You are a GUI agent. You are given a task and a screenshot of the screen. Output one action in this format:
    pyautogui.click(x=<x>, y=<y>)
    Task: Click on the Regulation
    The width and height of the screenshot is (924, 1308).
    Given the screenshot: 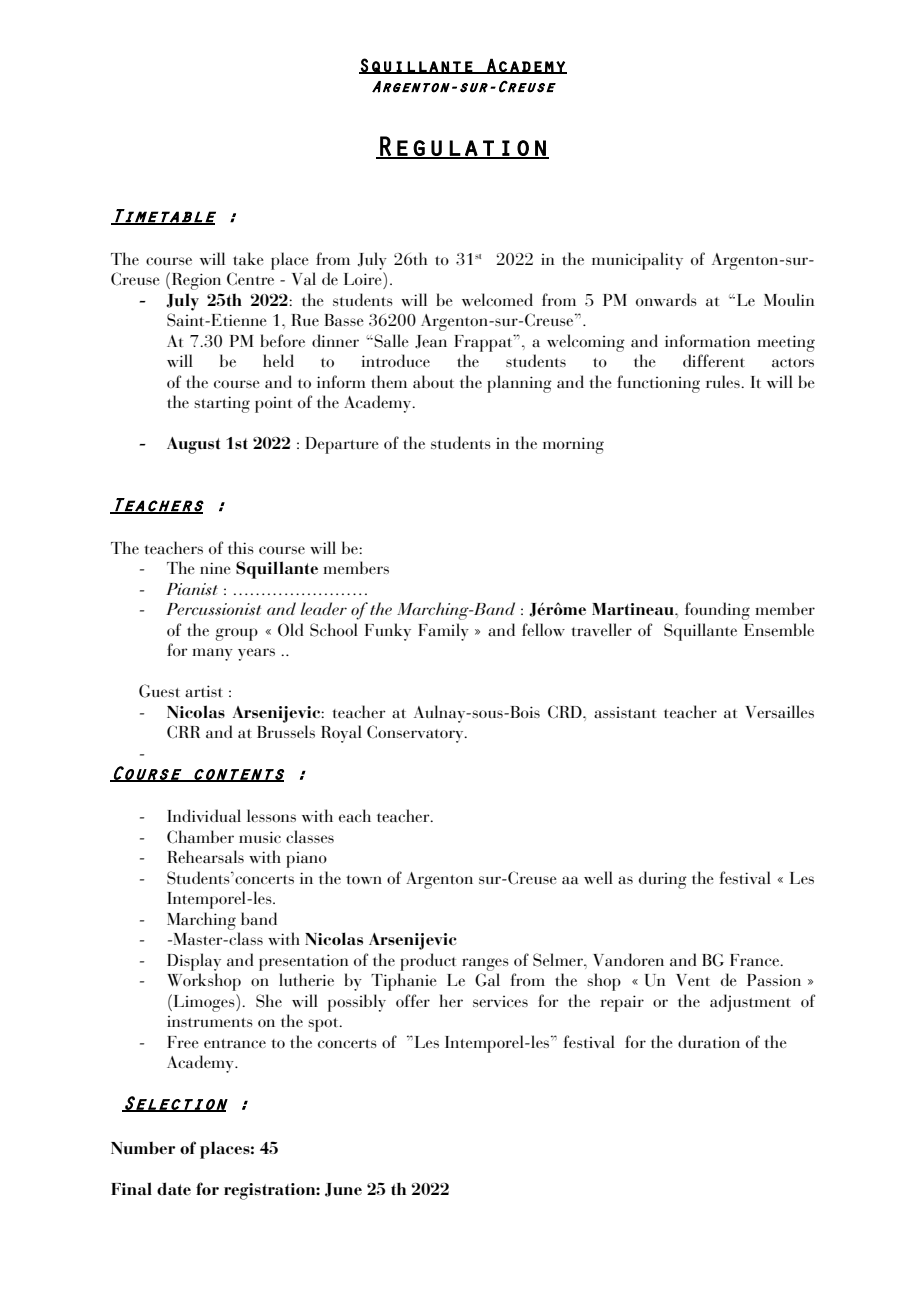 What is the action you would take?
    pyautogui.click(x=463, y=147)
